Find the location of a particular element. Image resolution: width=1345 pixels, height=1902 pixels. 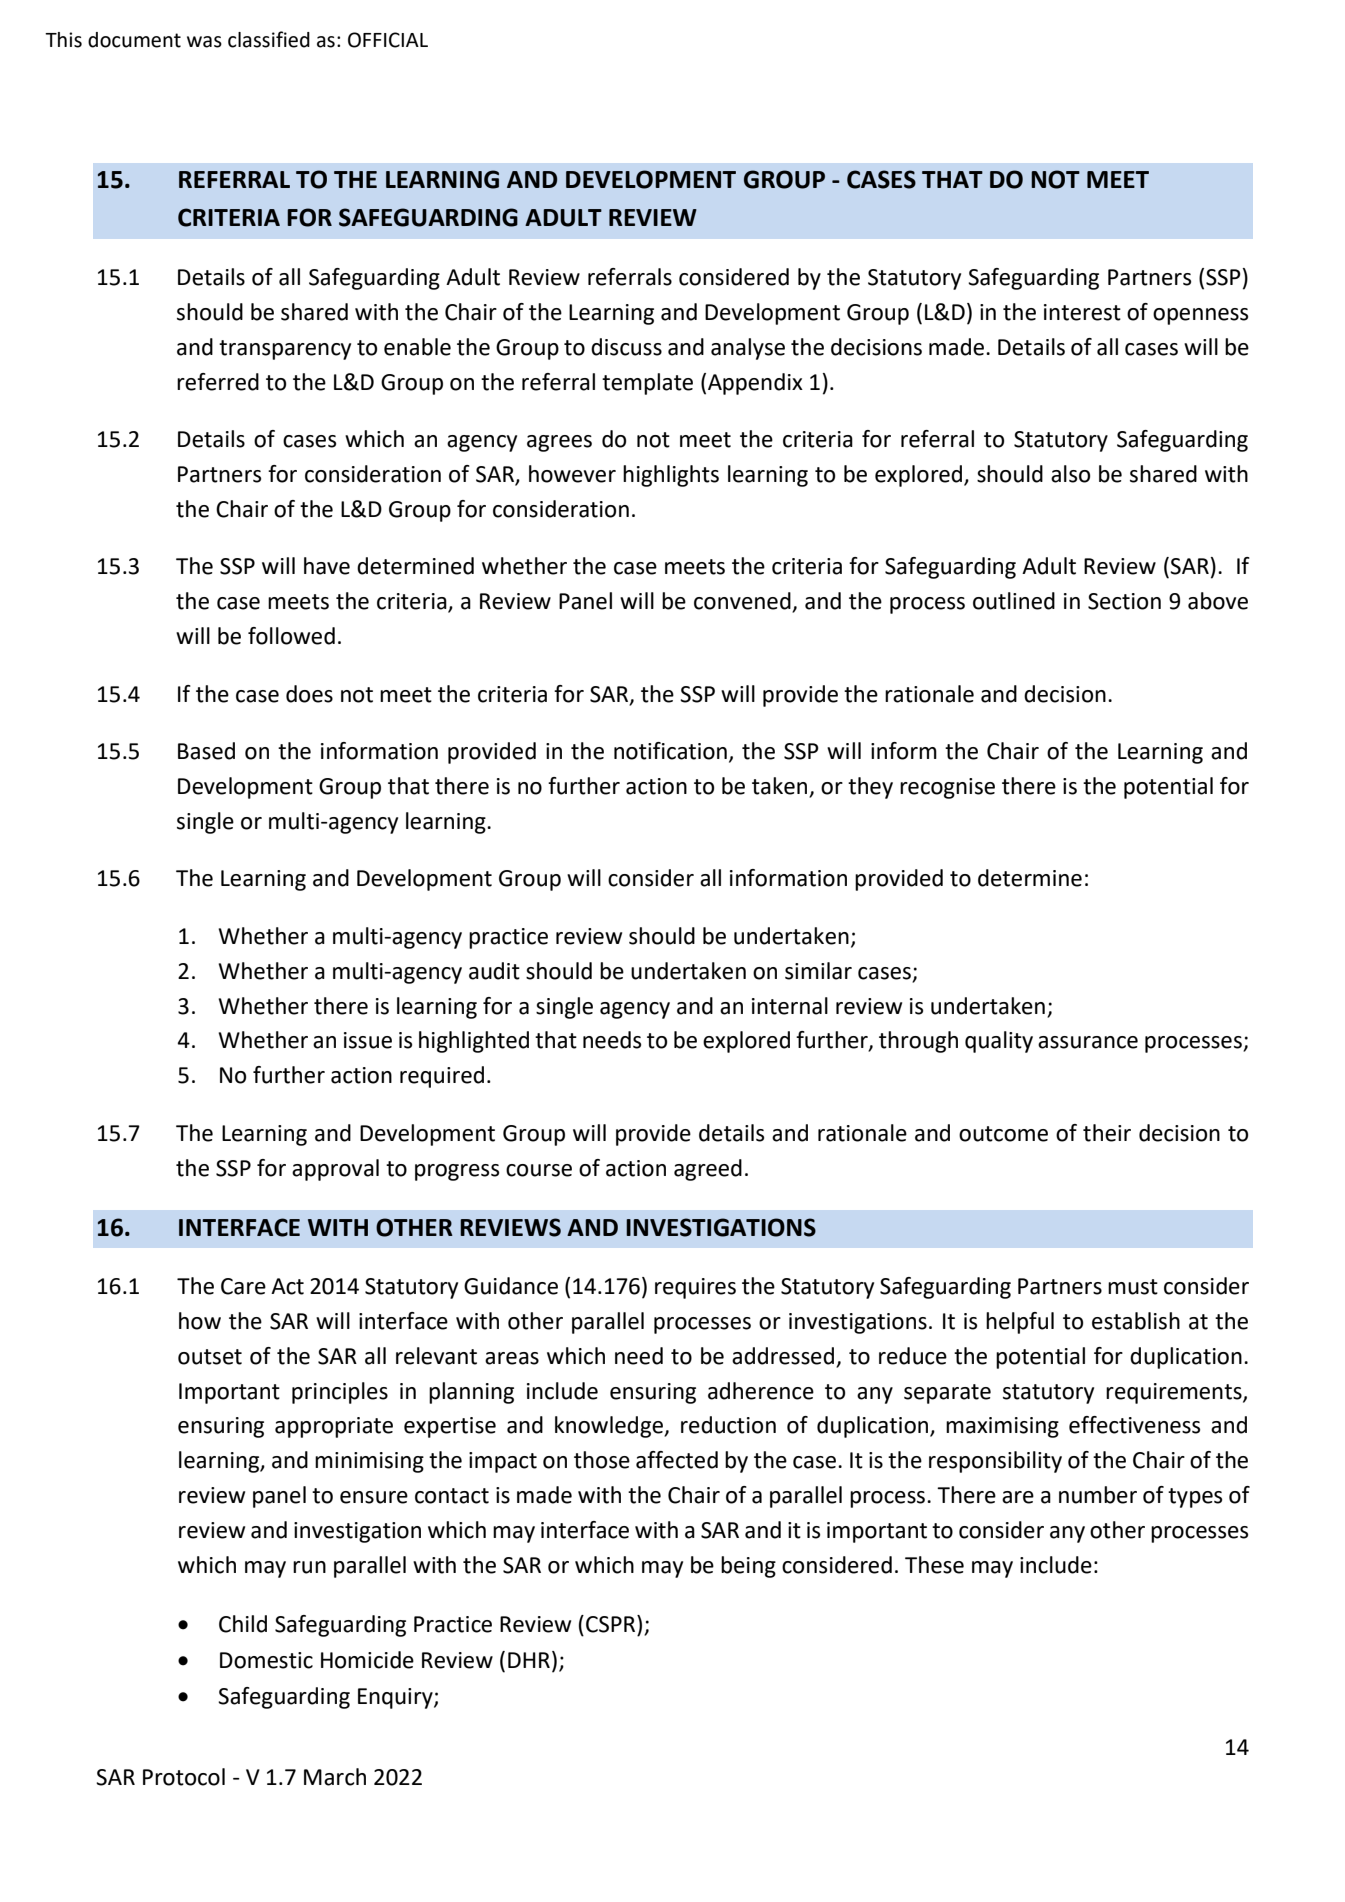

notification is located at coordinates (670, 751).
